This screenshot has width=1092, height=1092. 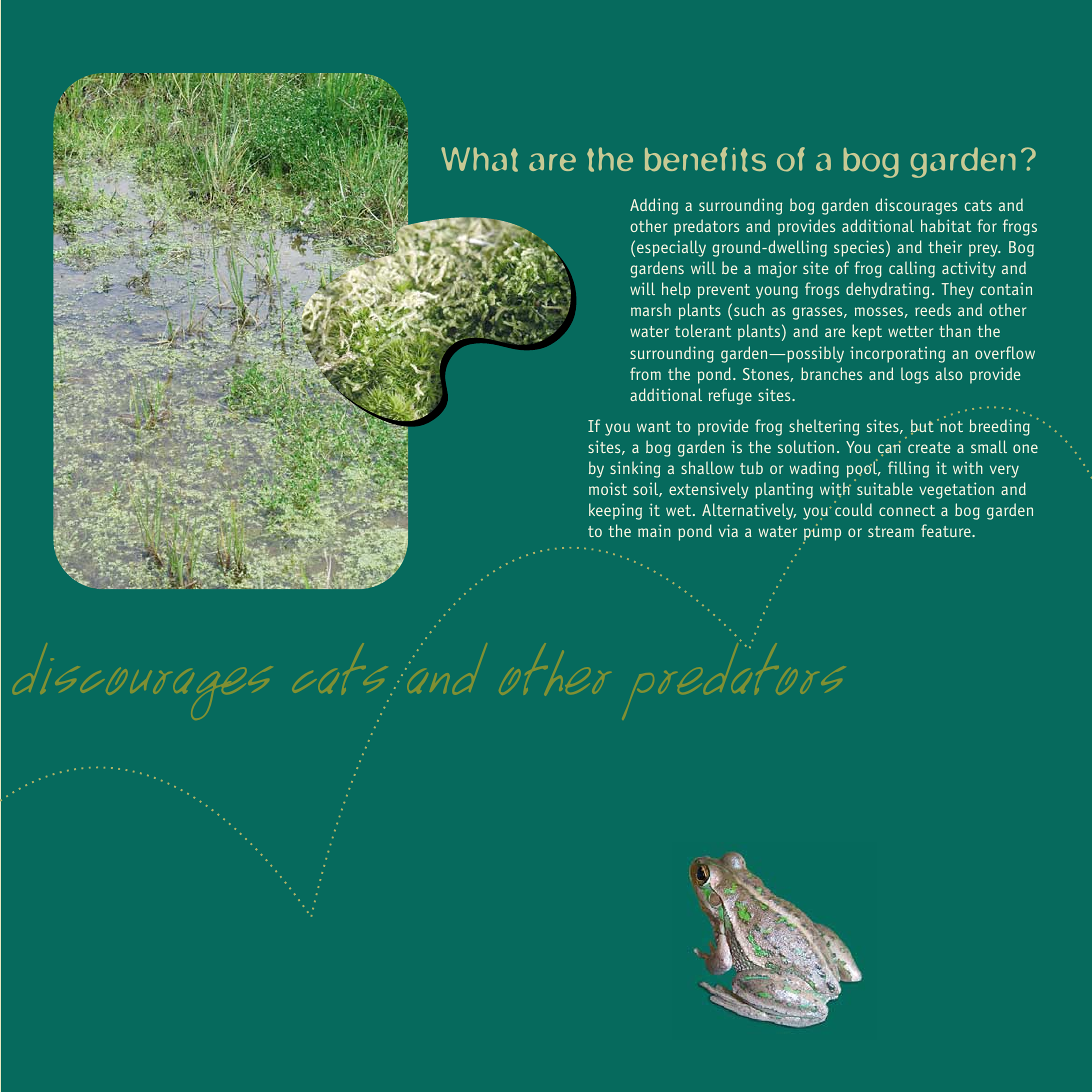 What do you see at coordinates (479, 159) in the screenshot?
I see `What` at bounding box center [479, 159].
